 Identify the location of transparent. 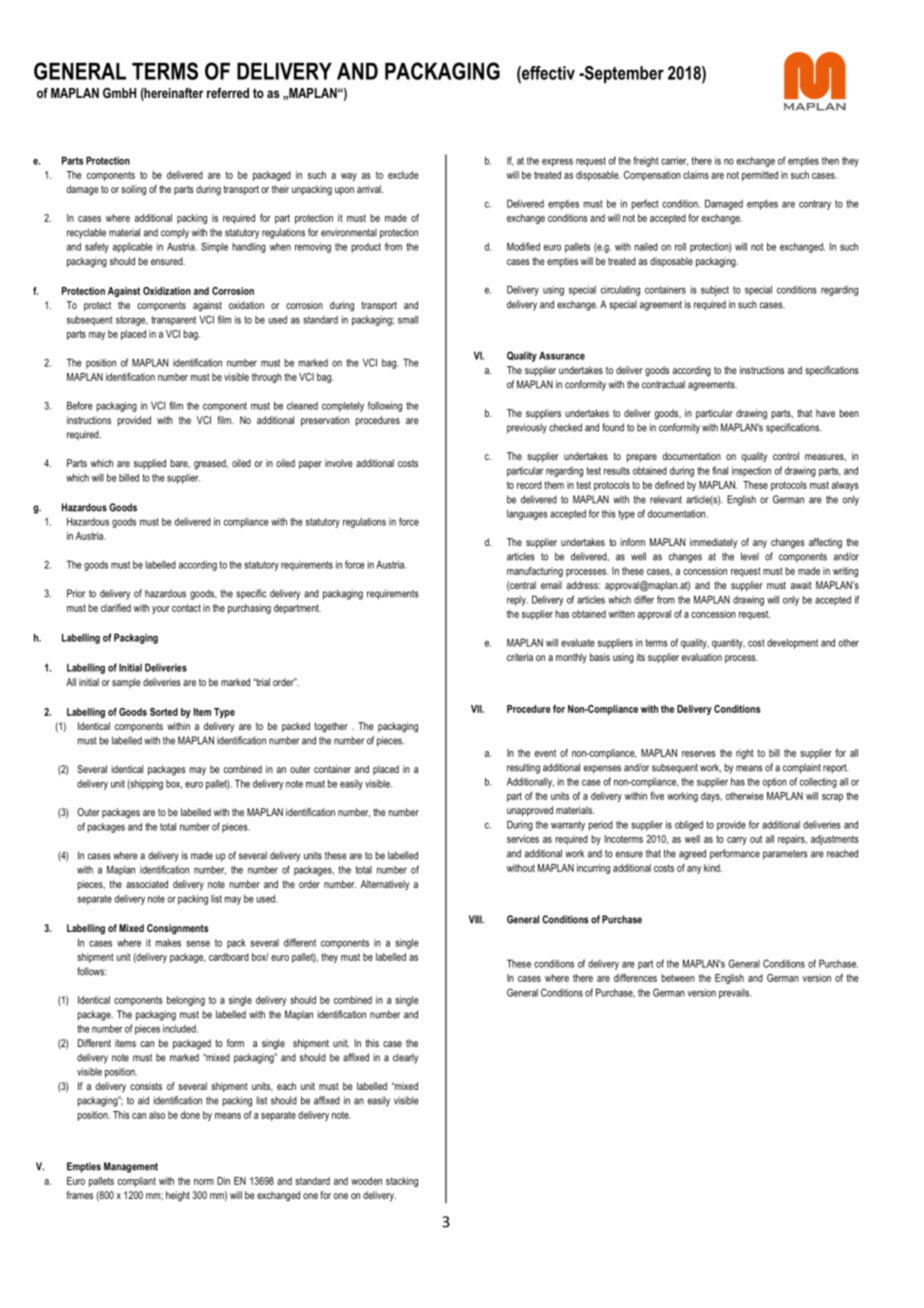
(173, 321).
